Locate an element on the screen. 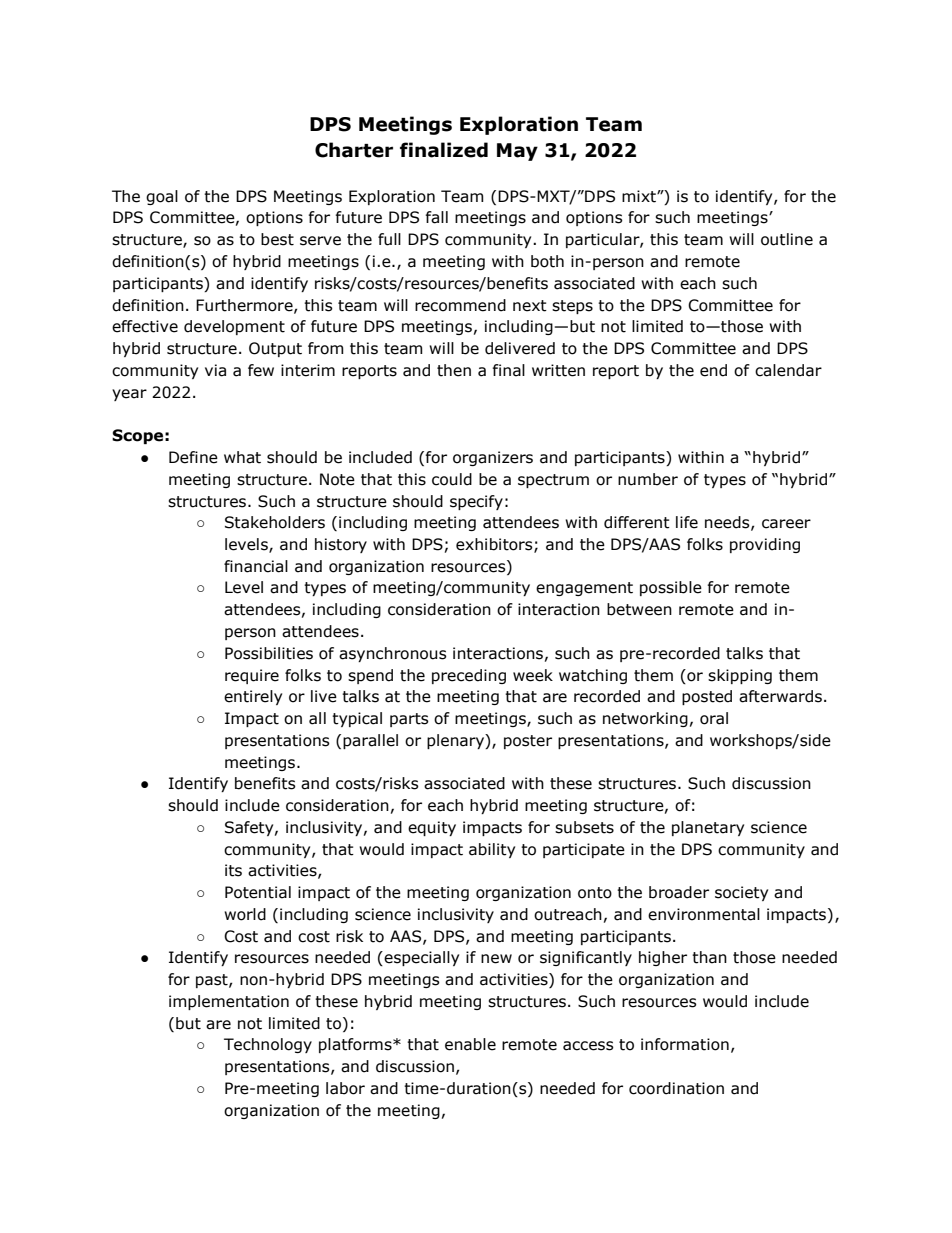  Possibilities is located at coordinates (269, 653).
